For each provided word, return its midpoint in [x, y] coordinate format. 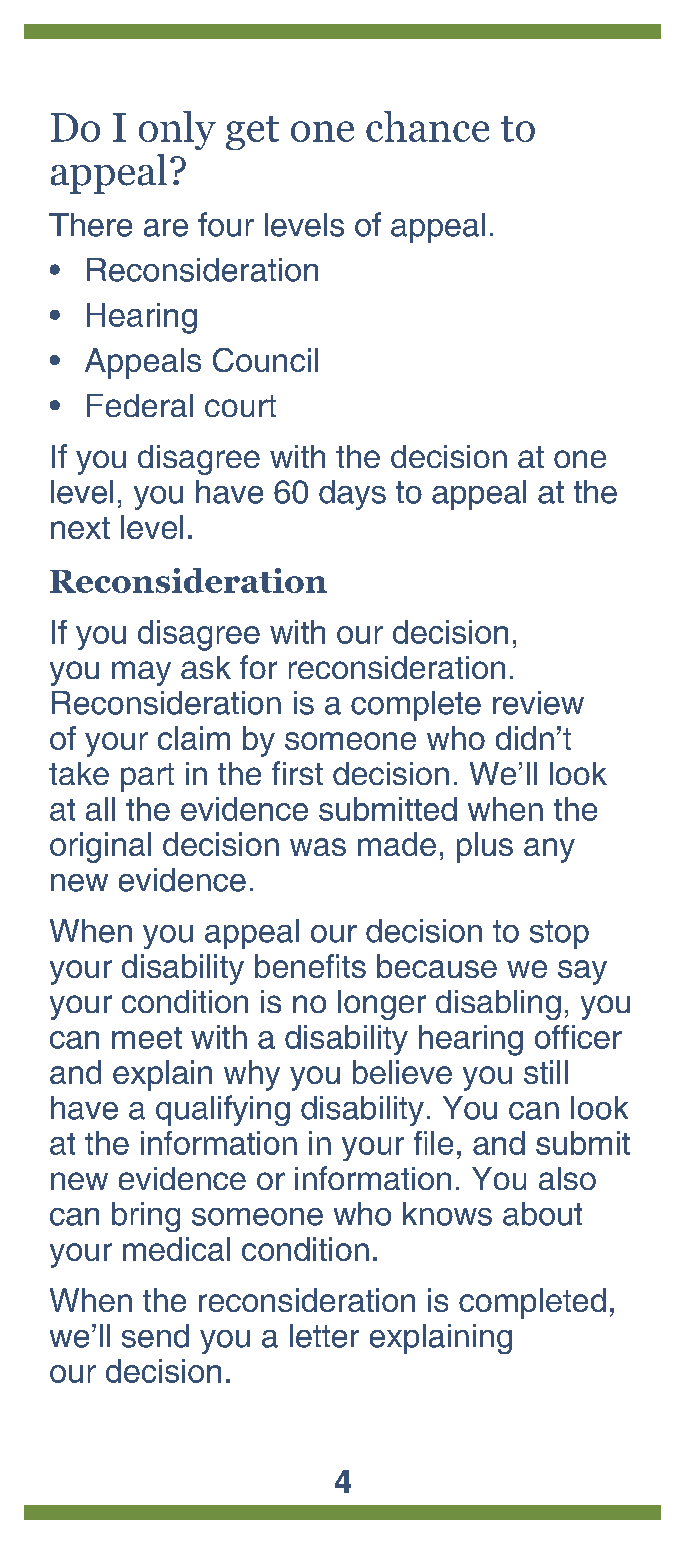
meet [147, 1038]
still [546, 1072]
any [549, 850]
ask [206, 667]
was [318, 847]
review [538, 703]
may [141, 673]
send [155, 1336]
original [100, 847]
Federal [140, 405]
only [177, 130]
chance [427, 126]
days [352, 495]
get [252, 133]
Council [265, 360]
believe [402, 1072]
